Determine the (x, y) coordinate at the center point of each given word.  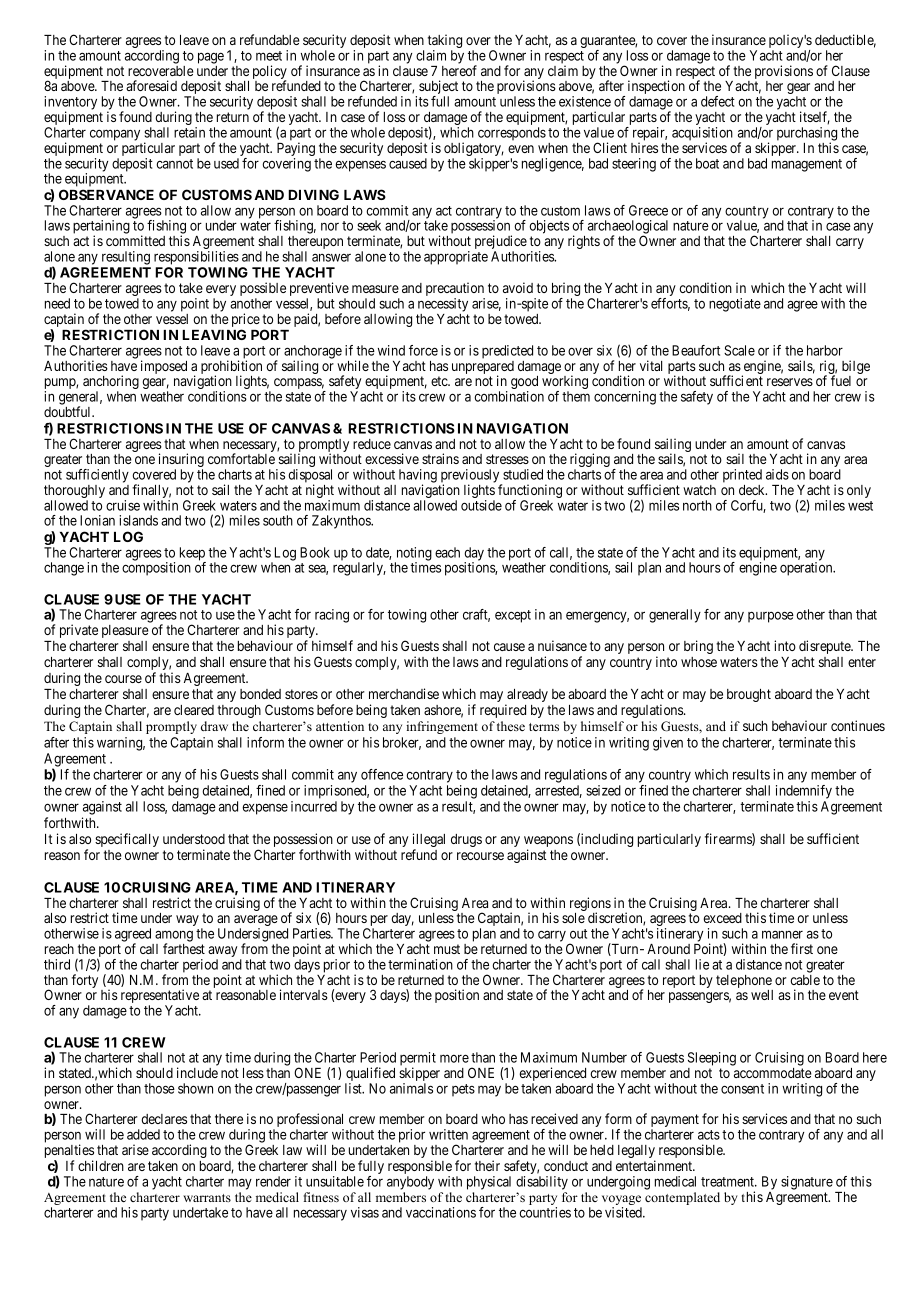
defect (718, 101)
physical (489, 1183)
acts (709, 1135)
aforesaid (151, 85)
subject (438, 88)
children (101, 1165)
